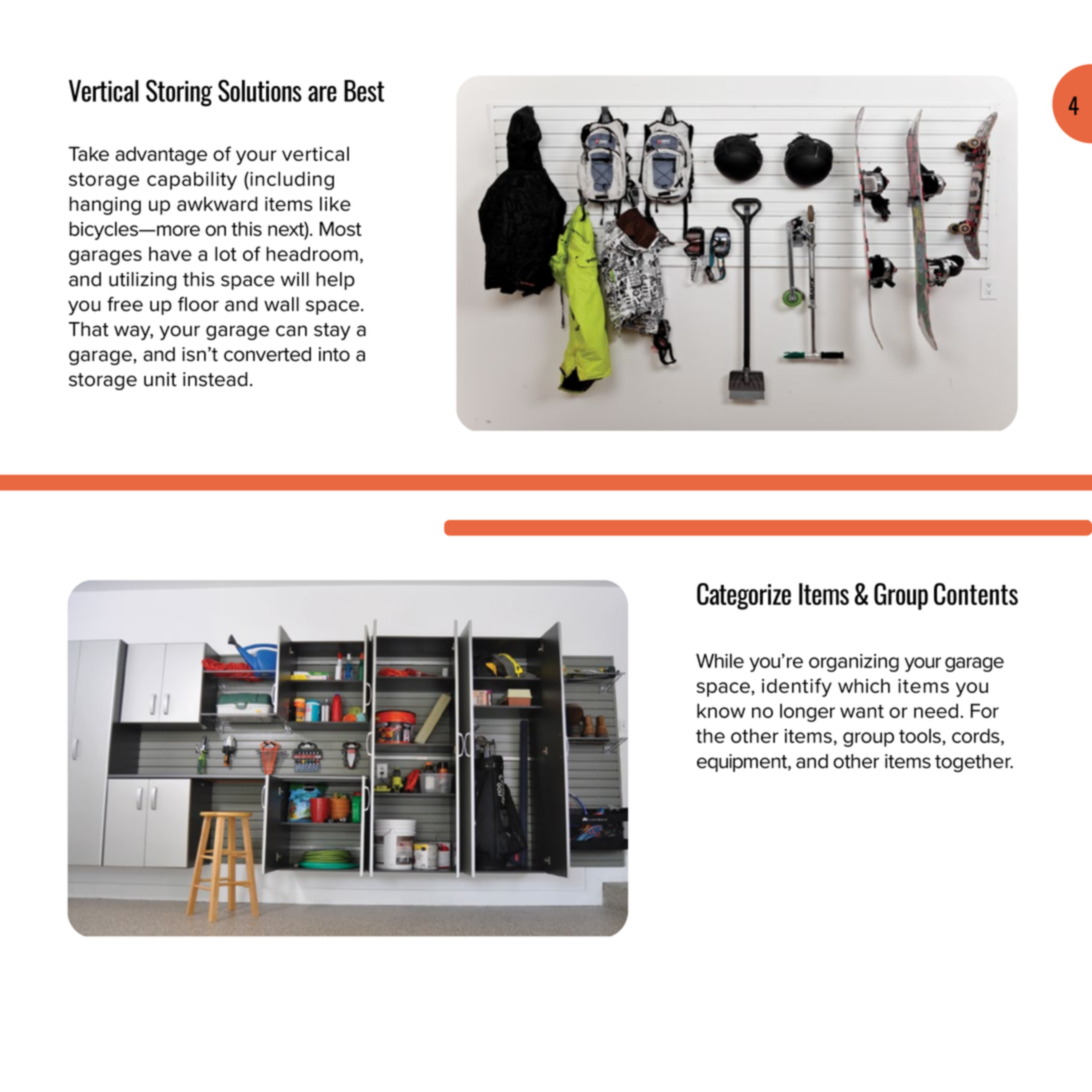 The height and width of the document is (1092, 1092). Describe the element at coordinates (198, 304) in the document. I see `floor` at that location.
